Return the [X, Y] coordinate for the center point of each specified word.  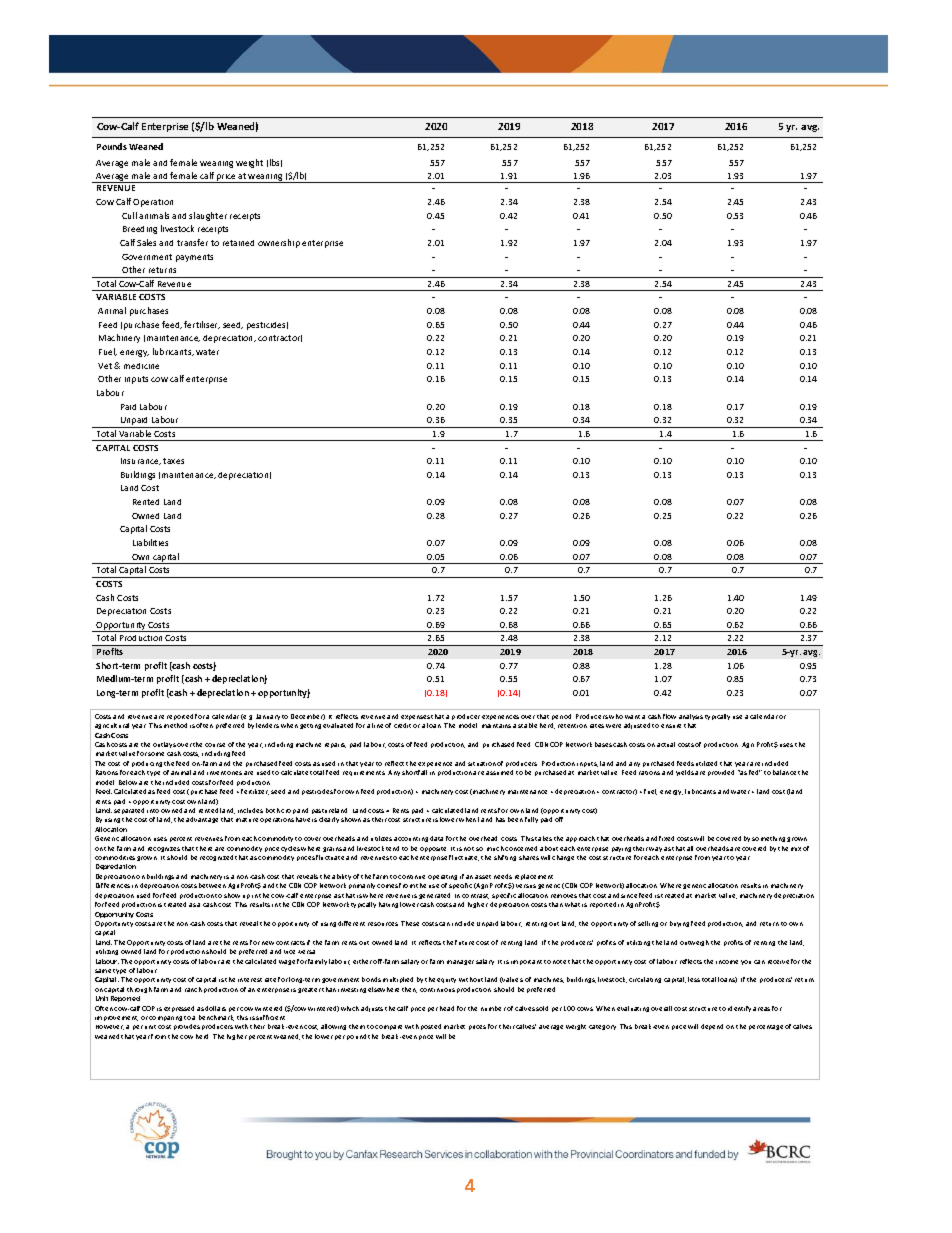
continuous [437, 990]
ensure [671, 726]
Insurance [141, 461]
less [694, 979]
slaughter [208, 216]
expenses [415, 717]
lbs [276, 163]
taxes [173, 461]
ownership [279, 243]
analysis [691, 717]
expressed [179, 1009]
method [175, 725]
